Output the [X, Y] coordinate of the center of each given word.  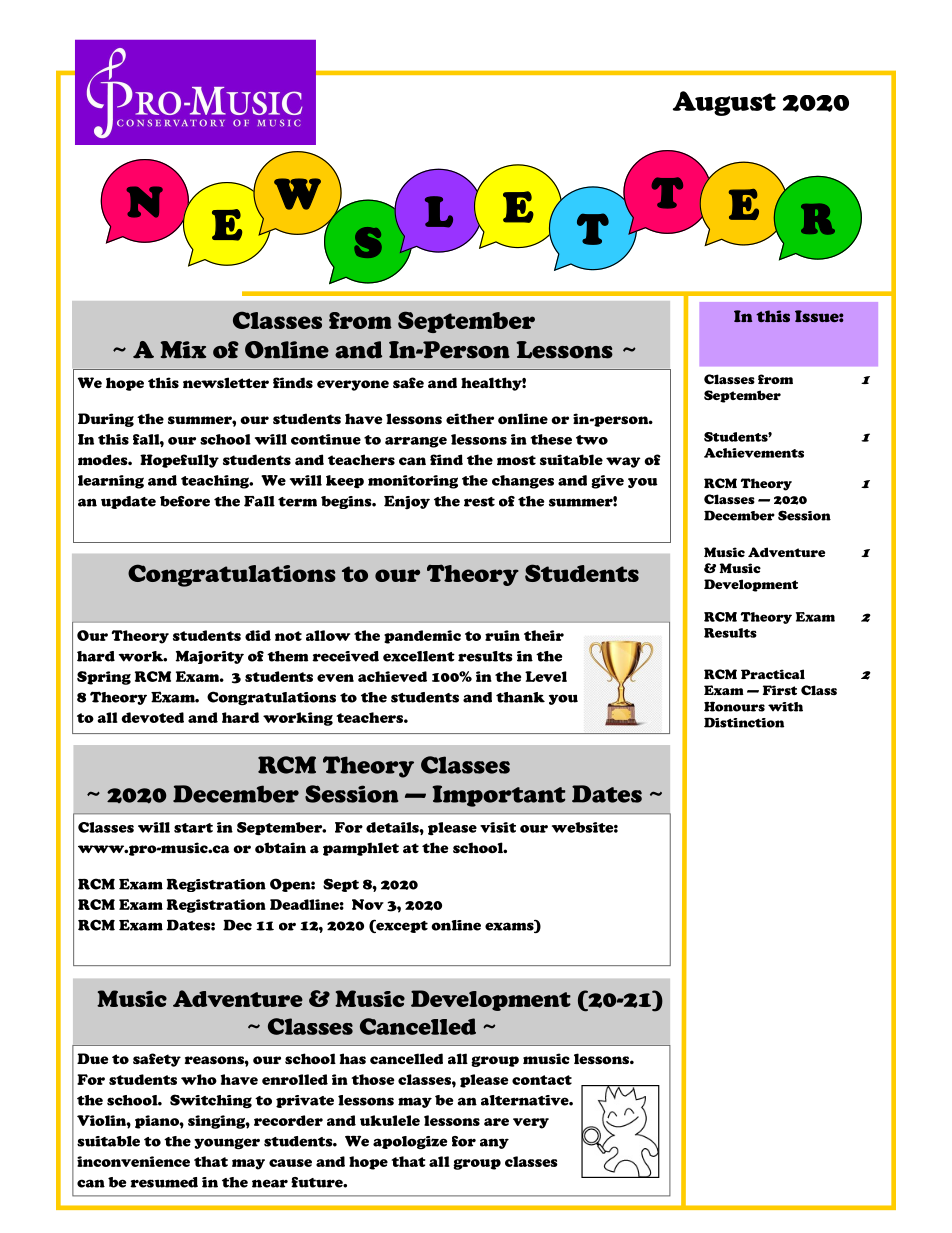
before [185, 501]
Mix [183, 350]
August [724, 103]
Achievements [754, 453]
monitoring [413, 482]
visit [498, 827]
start [193, 828]
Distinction [744, 722]
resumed [164, 1182]
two [592, 440]
